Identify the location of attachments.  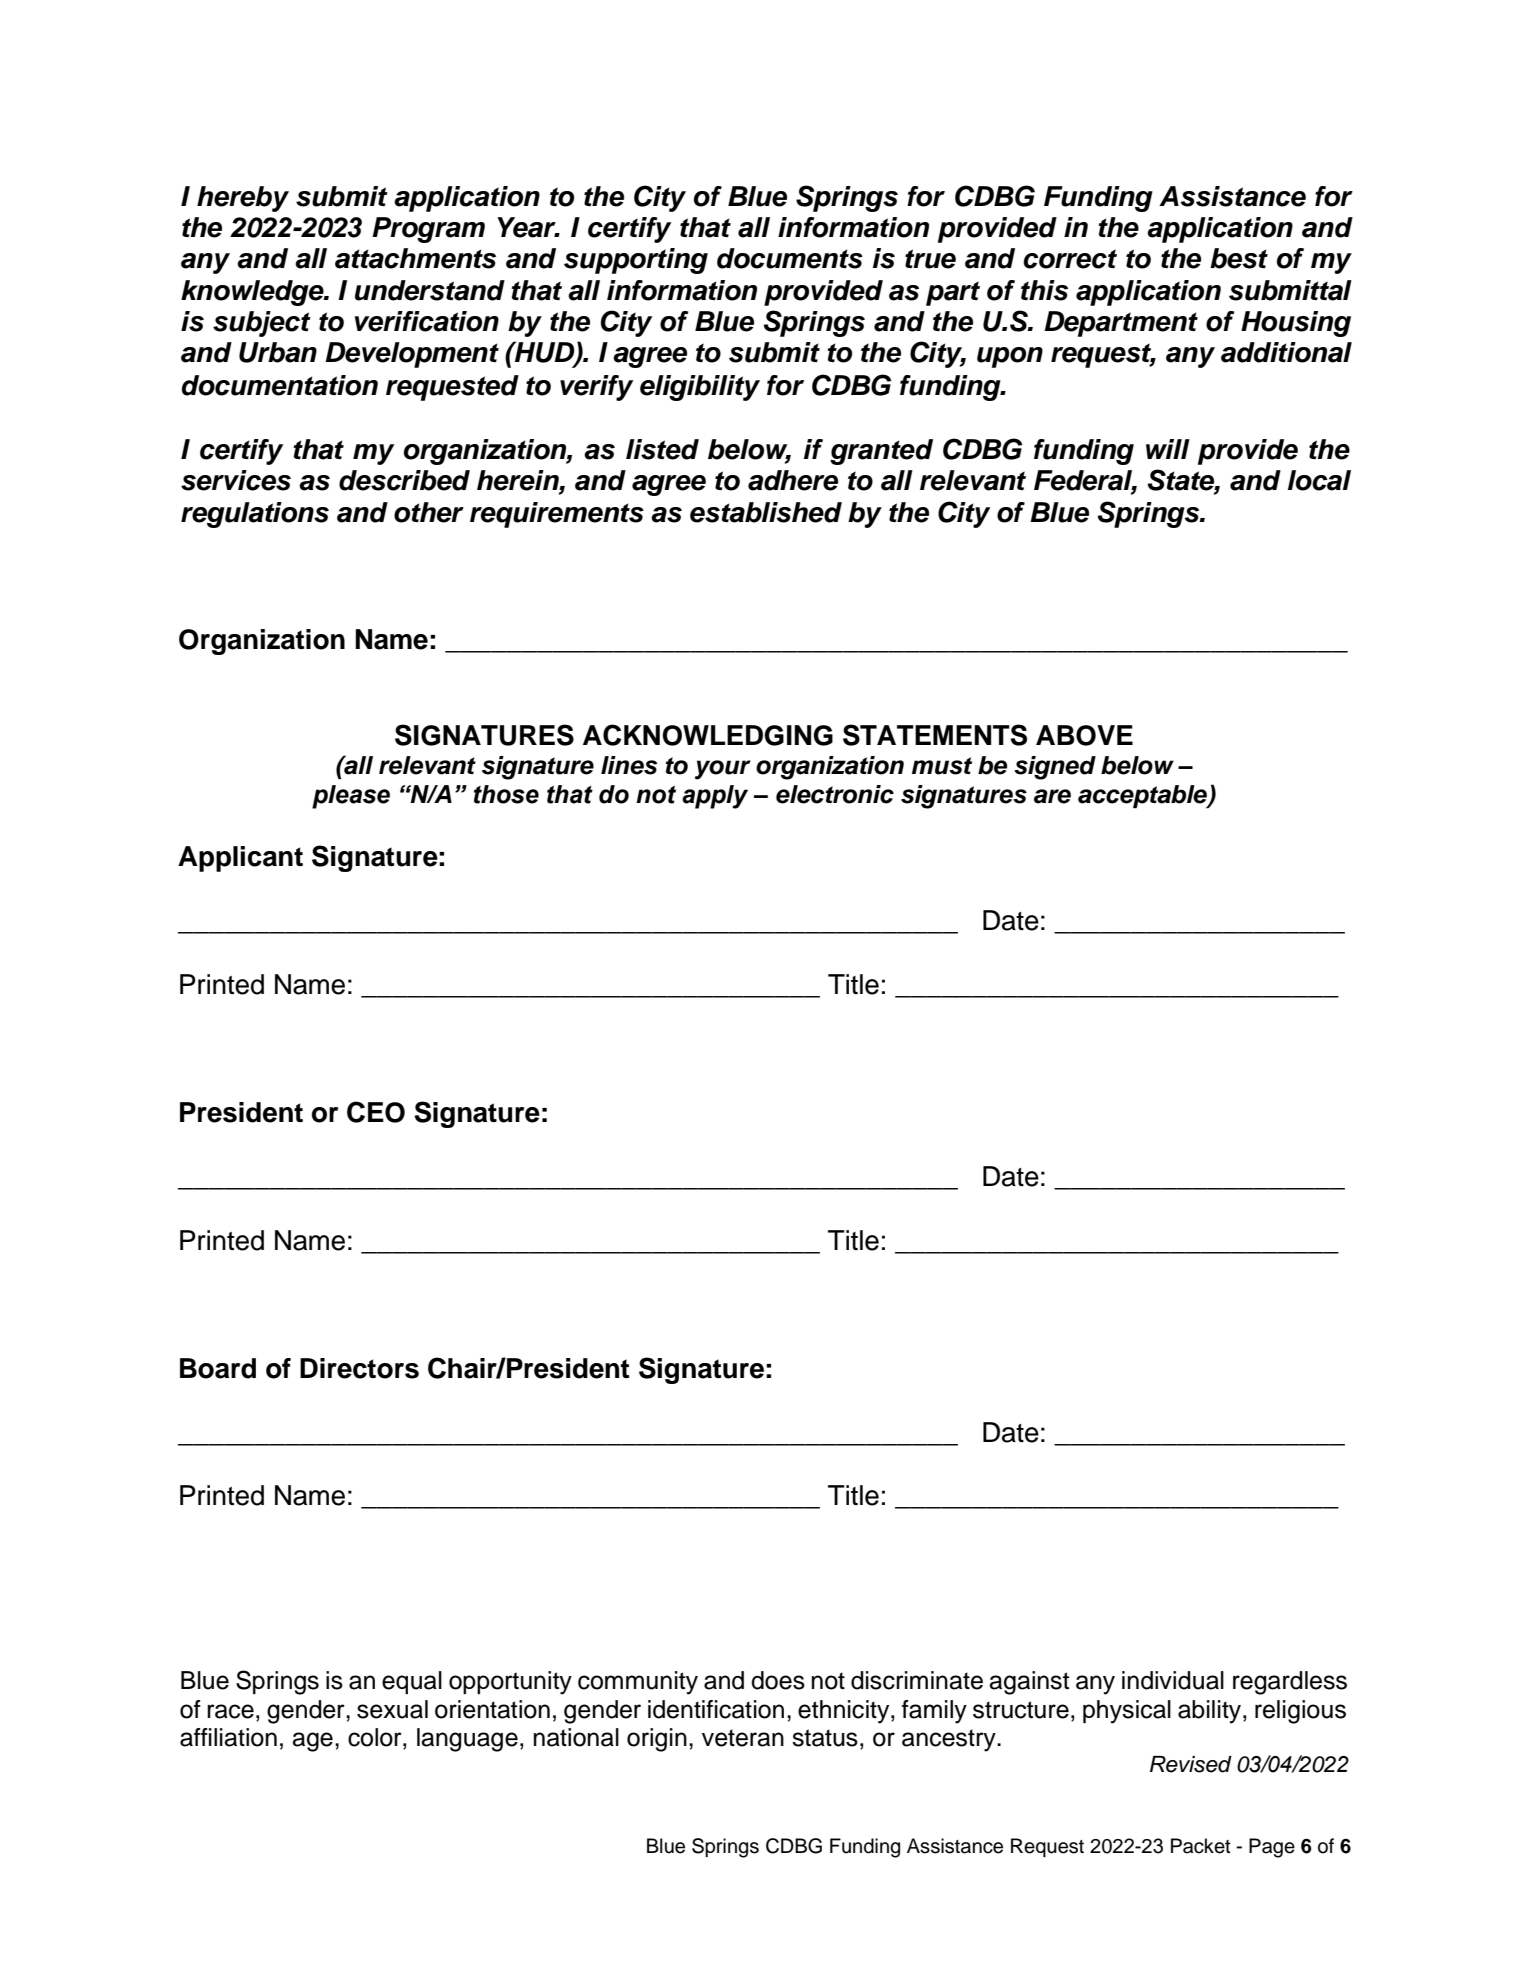
(415, 258).
